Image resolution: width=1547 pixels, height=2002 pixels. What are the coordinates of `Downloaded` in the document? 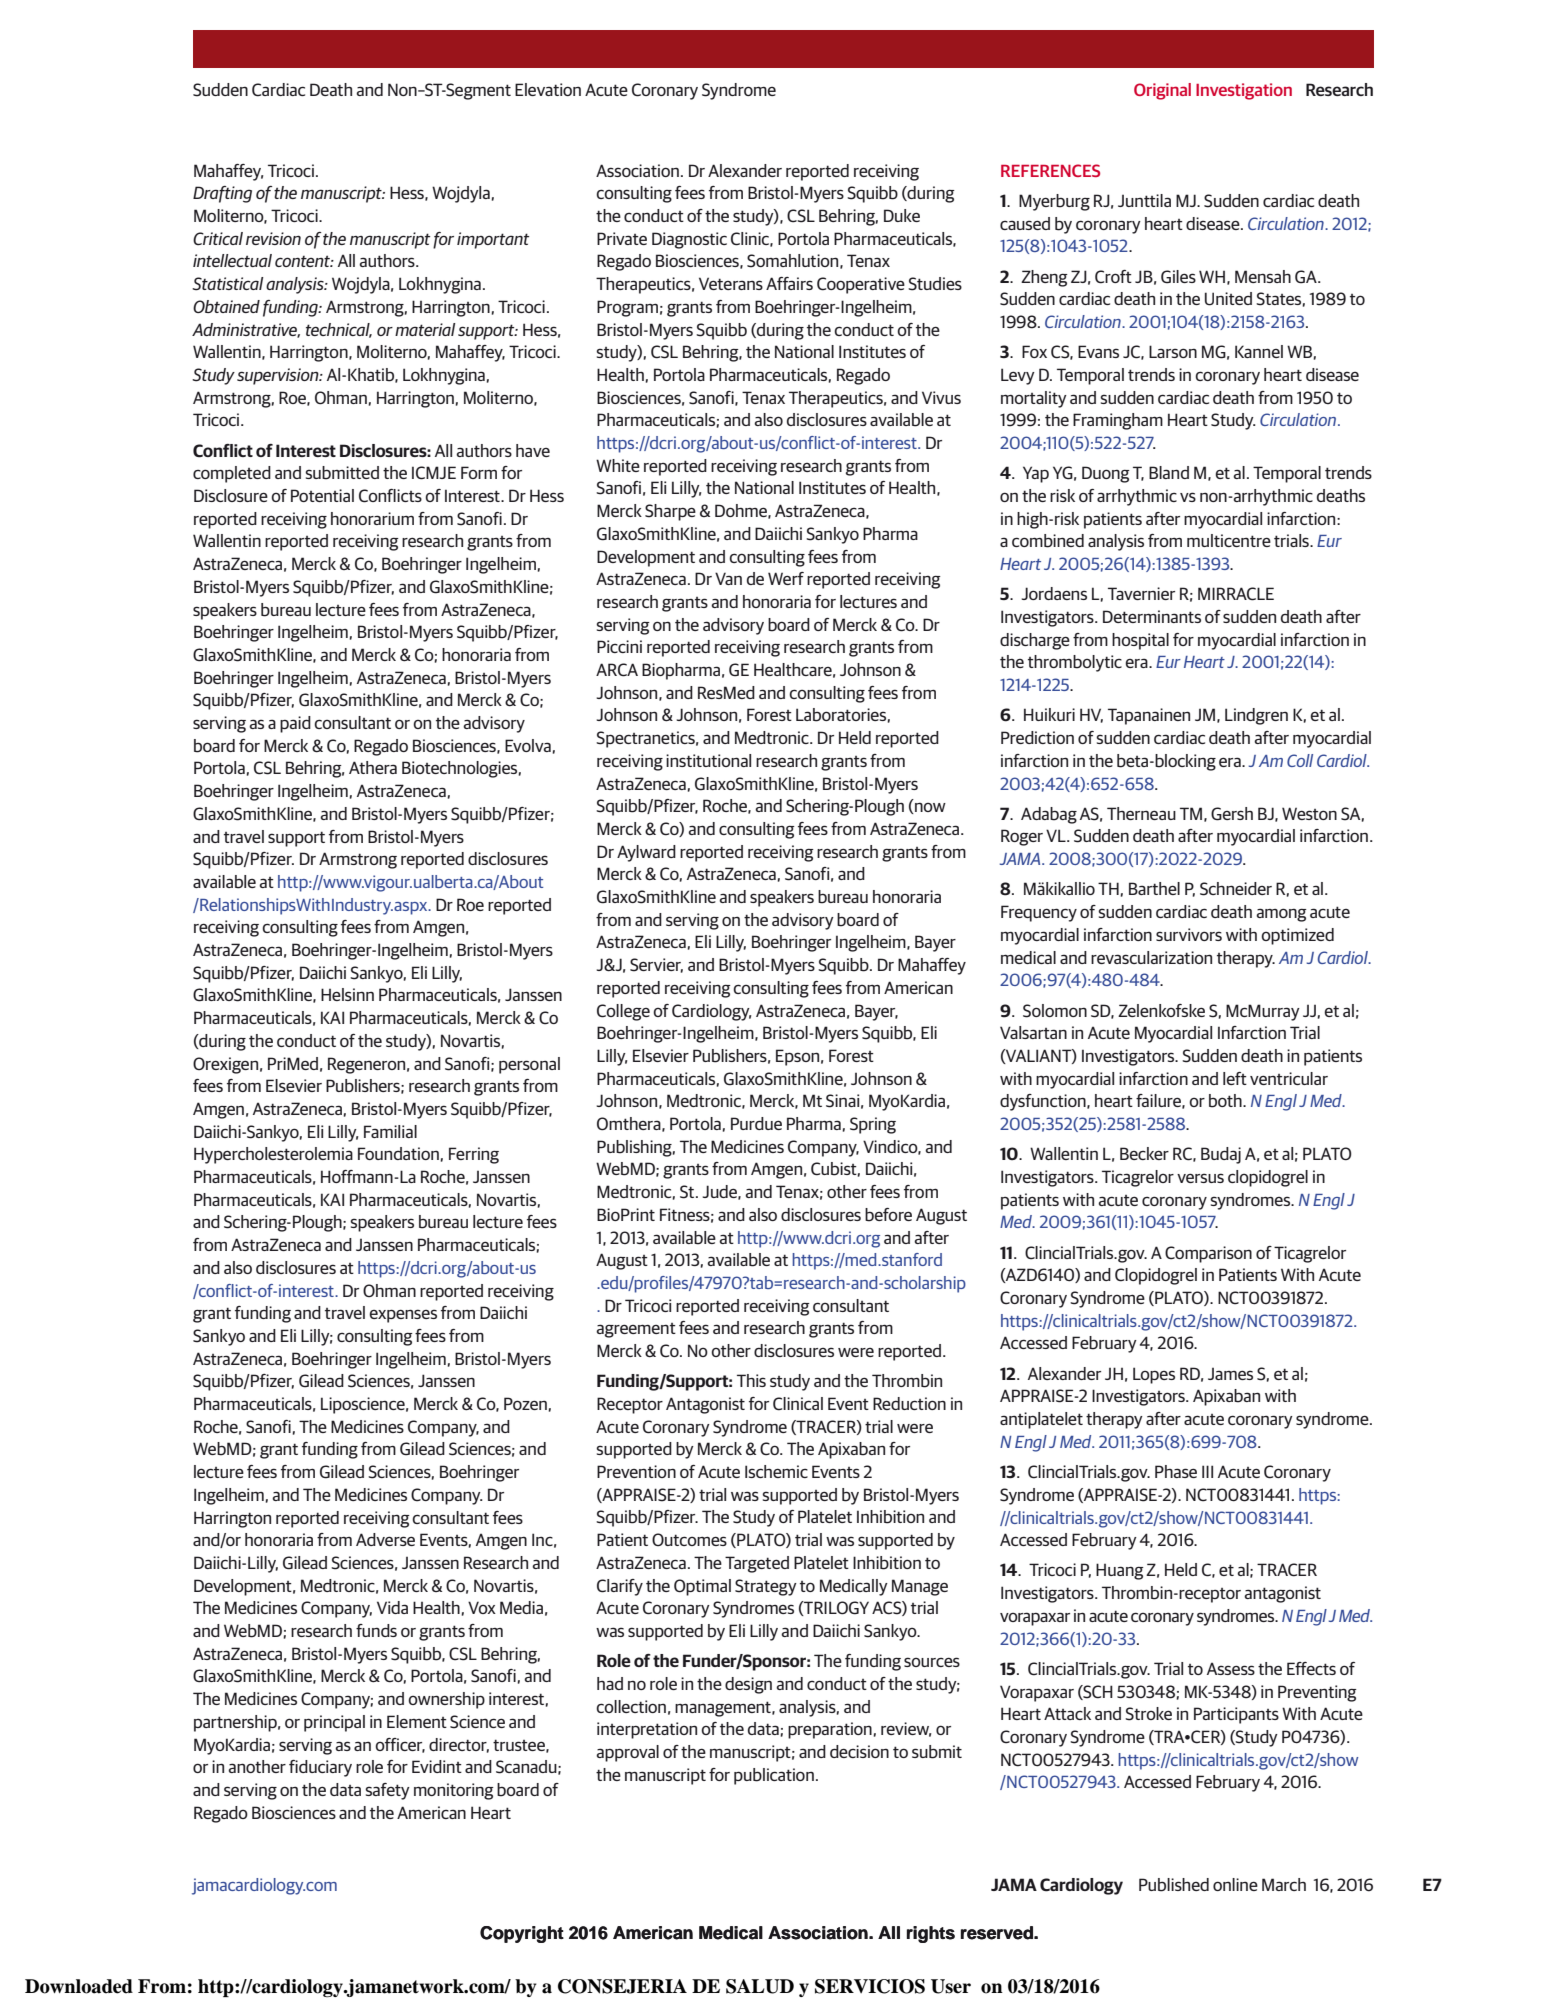 It's located at (79, 1986).
